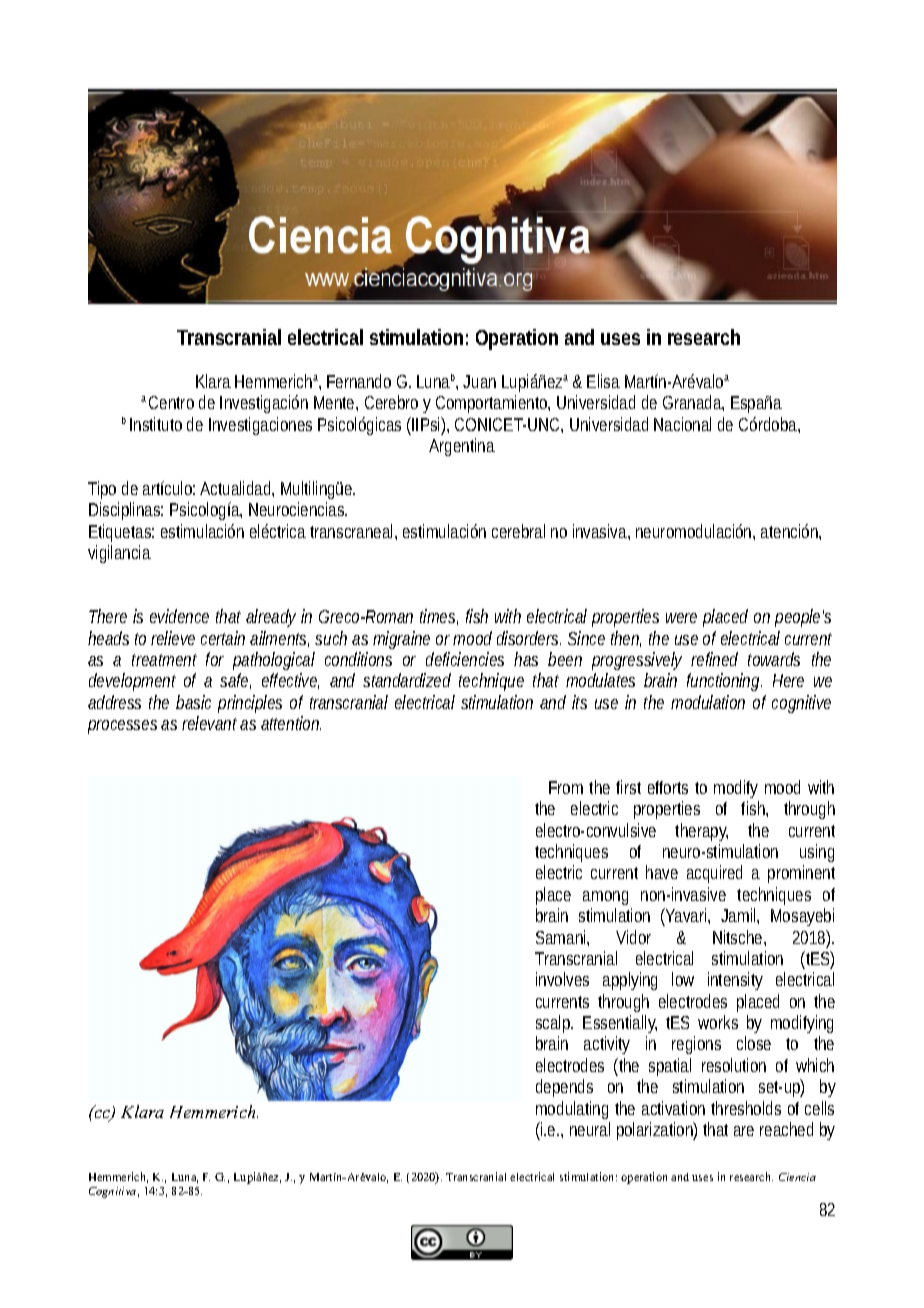  What do you see at coordinates (564, 1088) in the document?
I see `depends` at bounding box center [564, 1088].
